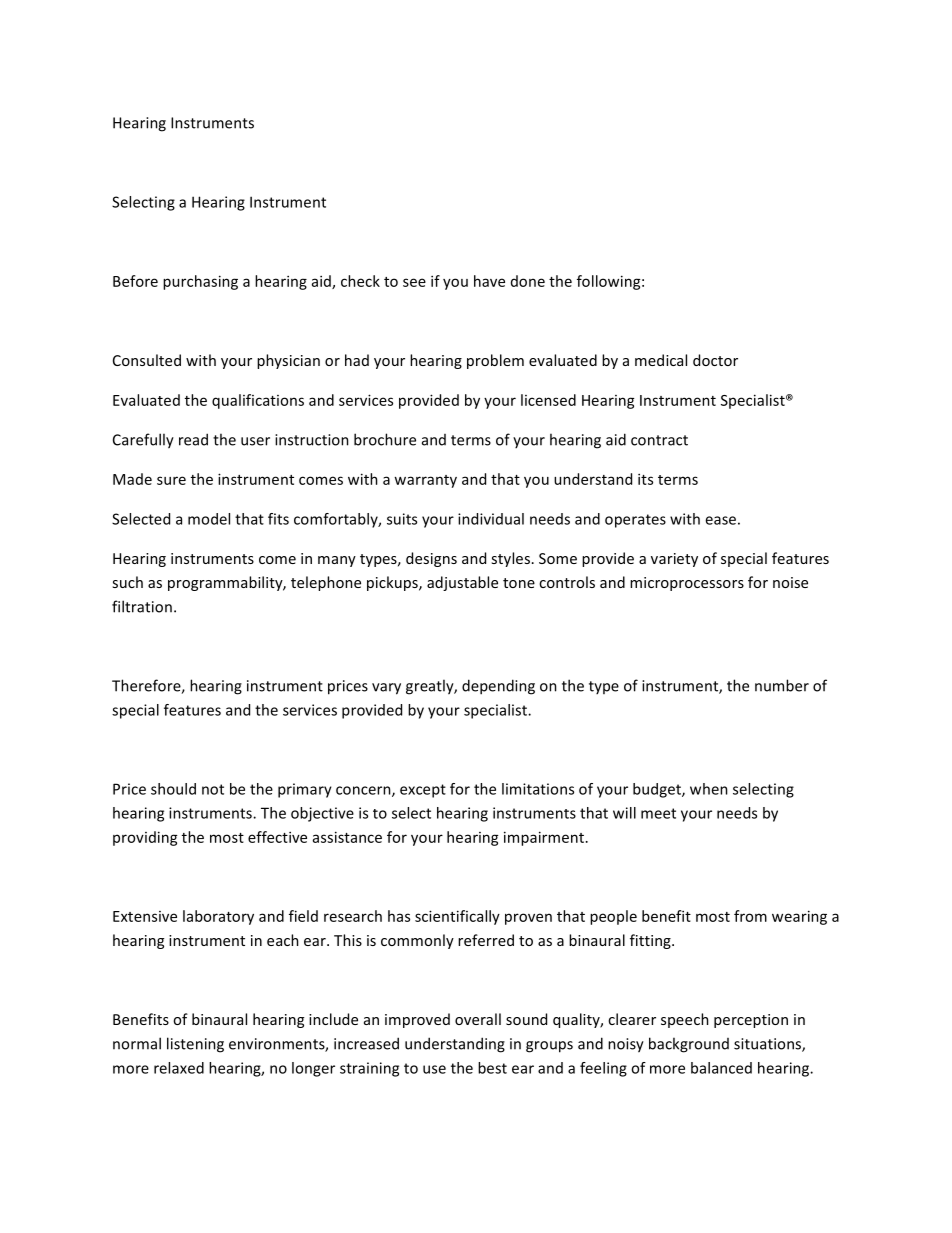 Image resolution: width=952 pixels, height=1233 pixels. Describe the element at coordinates (489, 281) in the screenshot. I see `have` at that location.
